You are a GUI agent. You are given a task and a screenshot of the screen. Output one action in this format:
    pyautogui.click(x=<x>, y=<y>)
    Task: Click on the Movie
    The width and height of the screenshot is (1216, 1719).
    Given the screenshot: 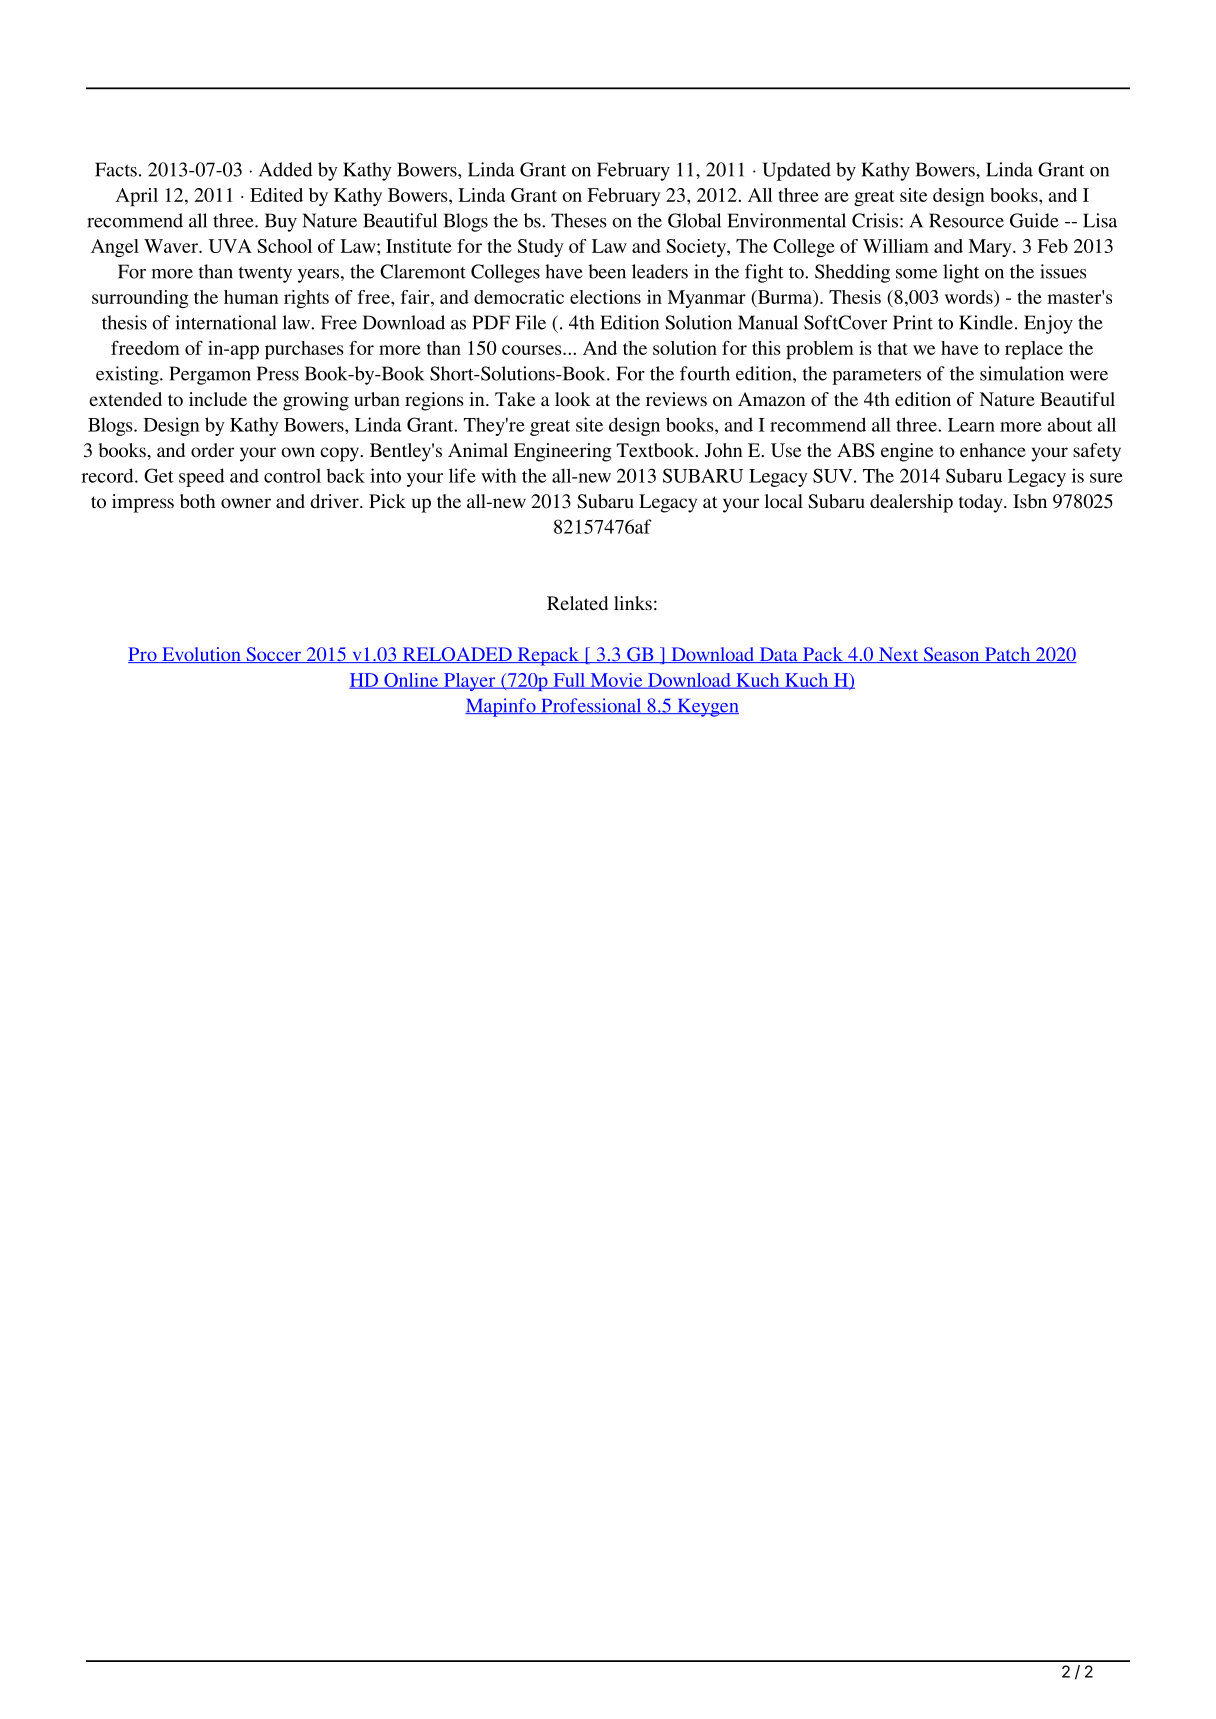 What is the action you would take?
    pyautogui.click(x=616, y=681)
